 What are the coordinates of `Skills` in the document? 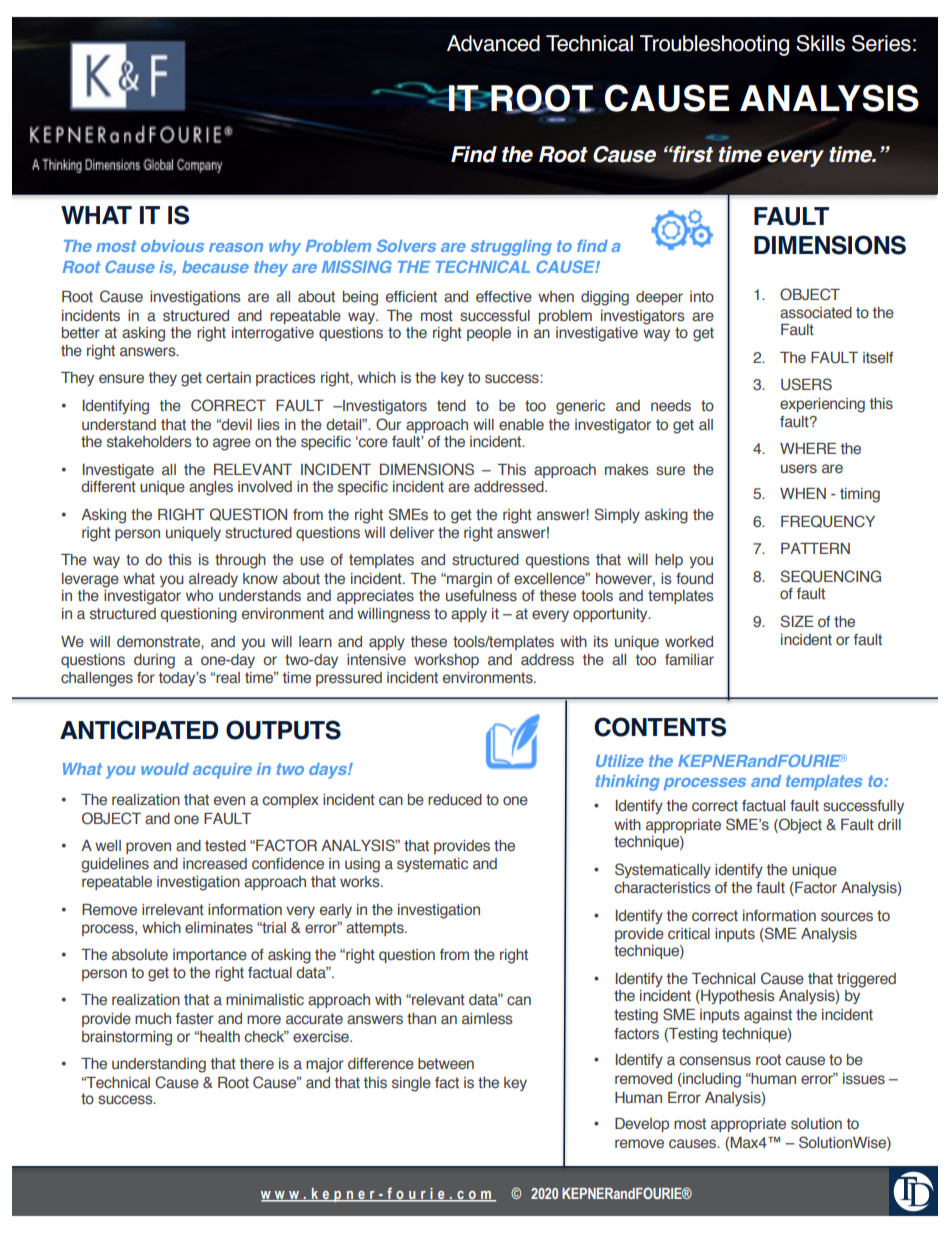 It's located at (820, 43).
